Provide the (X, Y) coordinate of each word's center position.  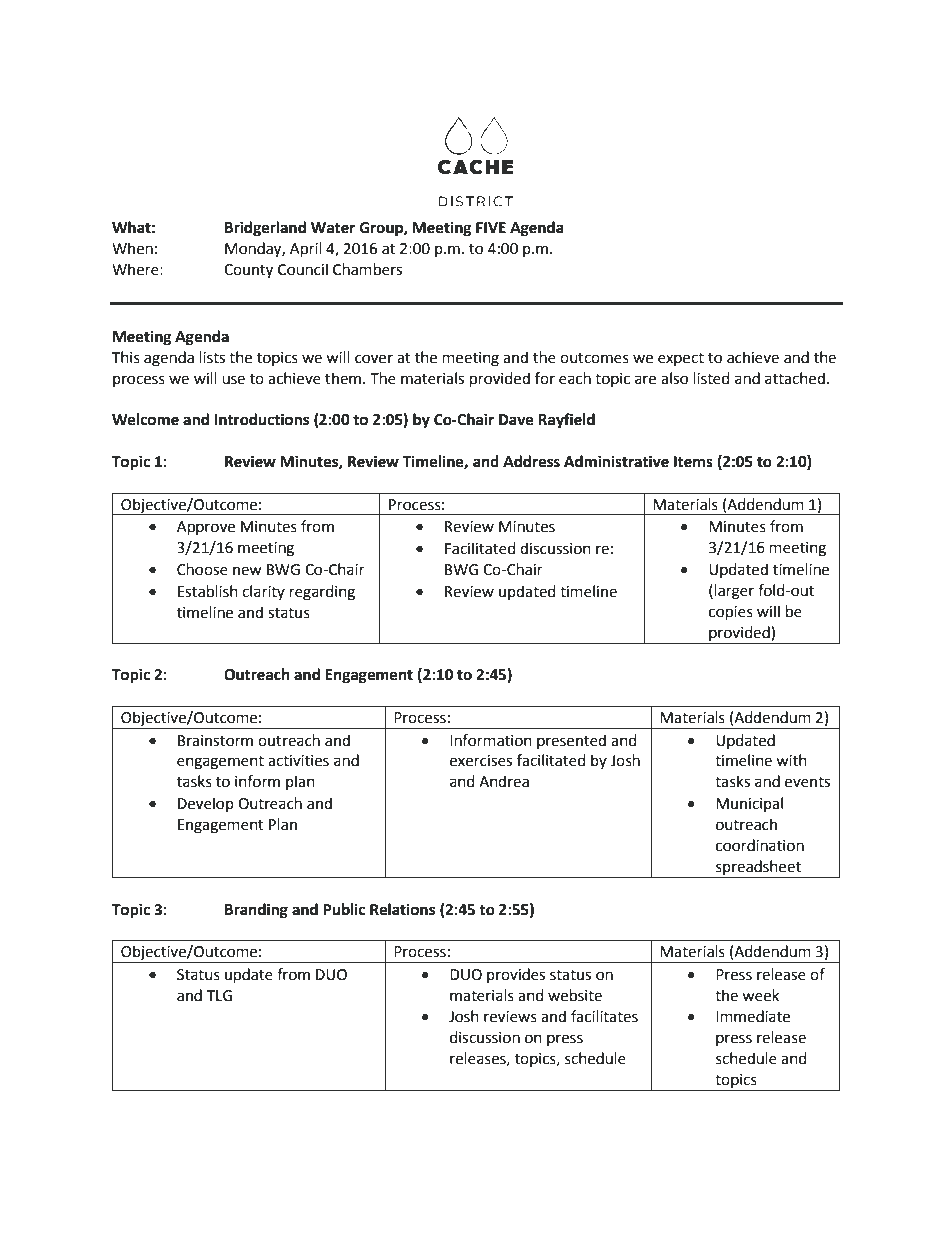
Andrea (504, 781)
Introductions (261, 419)
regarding (322, 593)
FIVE (491, 227)
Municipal (749, 804)
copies (731, 613)
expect (681, 359)
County (248, 271)
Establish (208, 591)
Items (693, 462)
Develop (206, 804)
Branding (256, 911)
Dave (516, 420)
